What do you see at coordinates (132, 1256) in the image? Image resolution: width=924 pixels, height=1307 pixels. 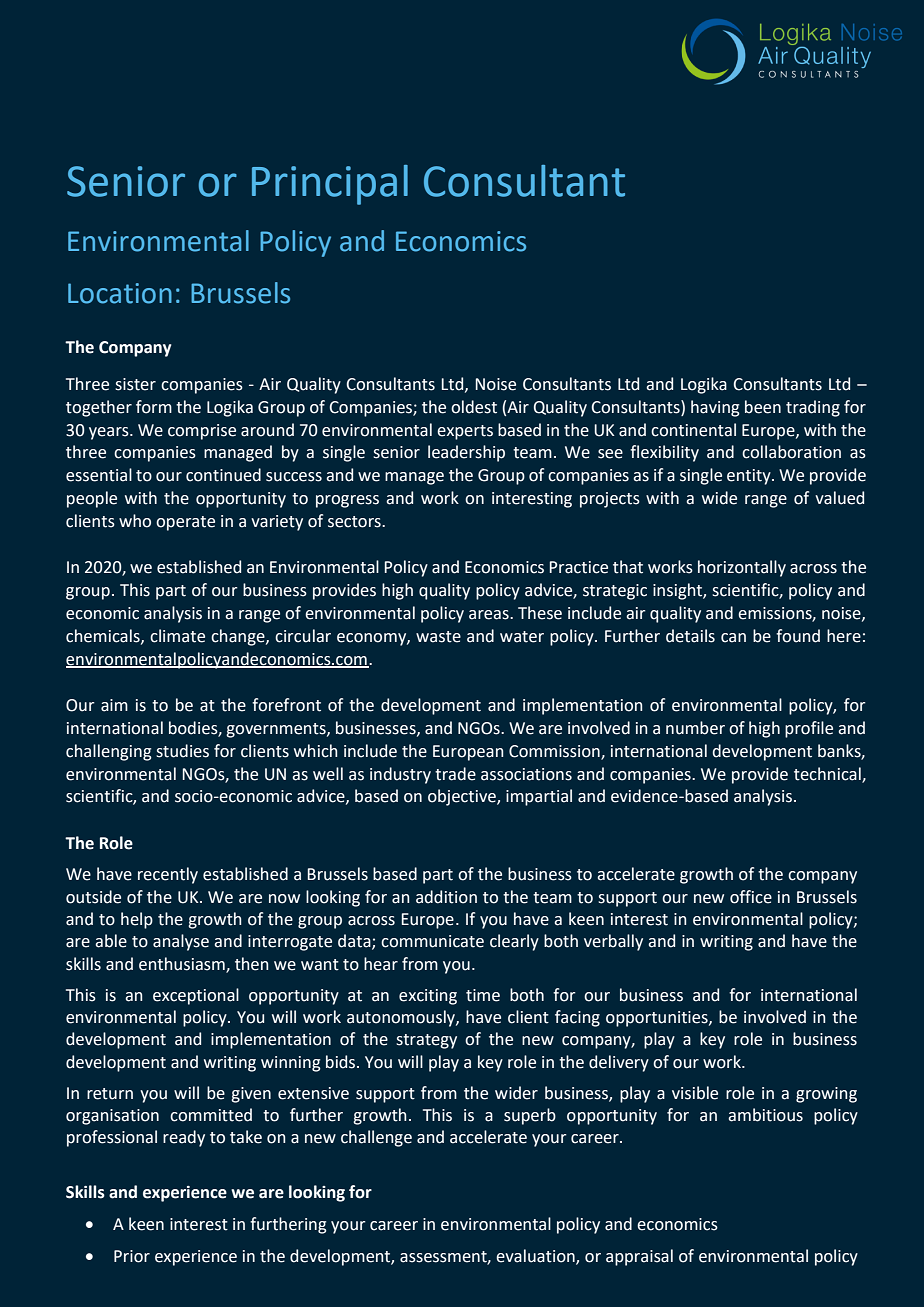 I see `Prior` at bounding box center [132, 1256].
